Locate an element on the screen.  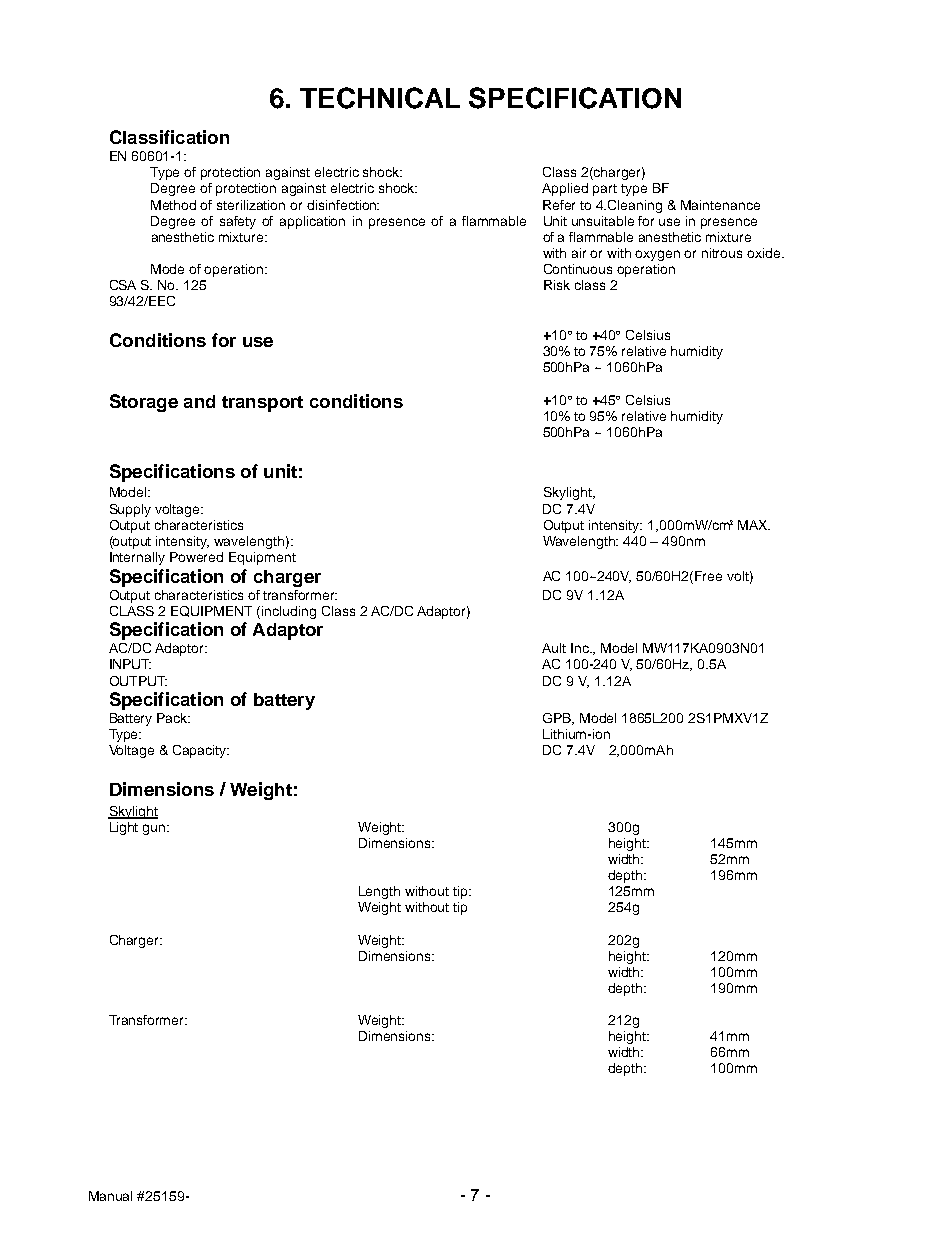
Manual is located at coordinates (110, 1196).
